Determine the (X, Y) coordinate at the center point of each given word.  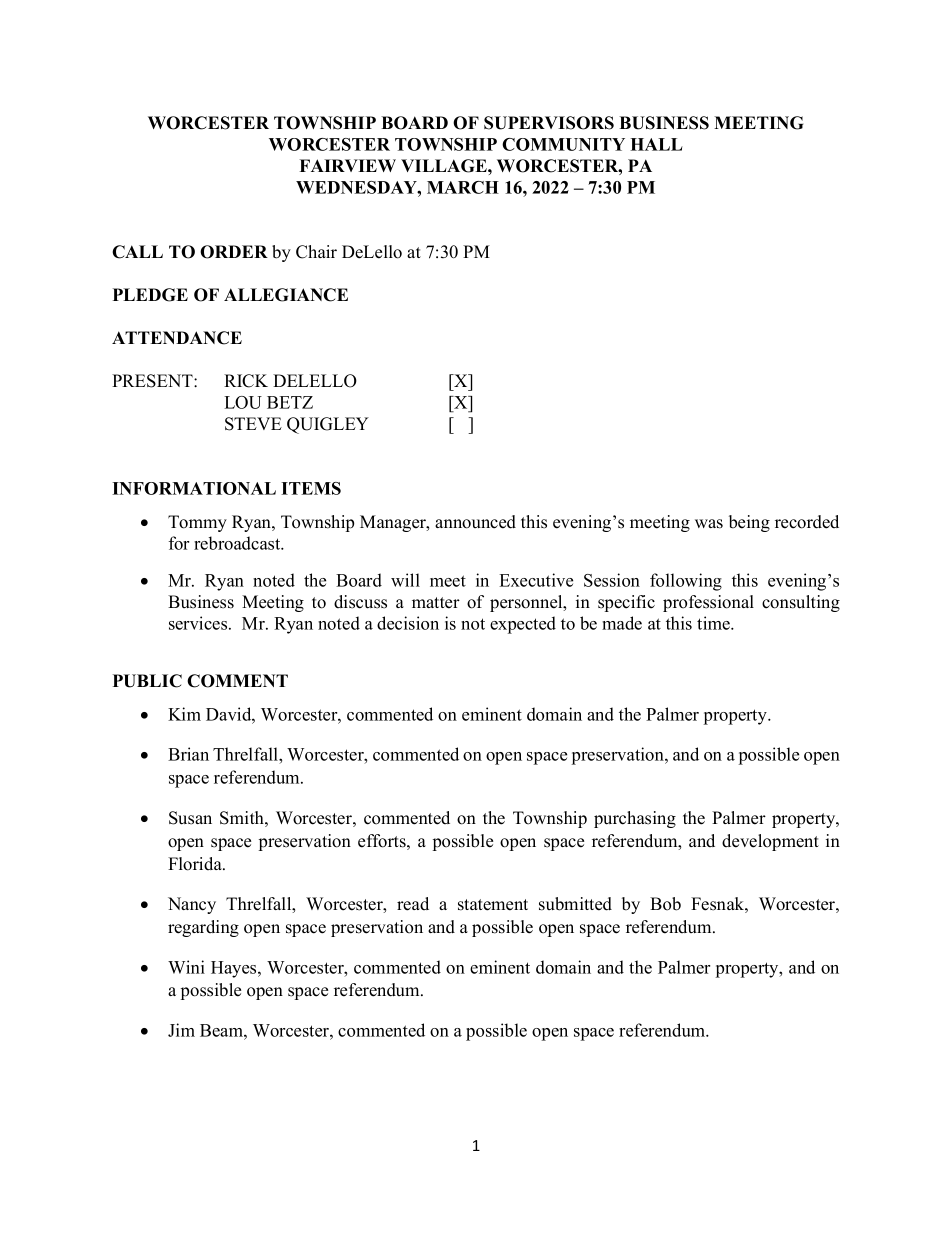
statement (493, 905)
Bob (665, 904)
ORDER (234, 252)
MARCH (463, 187)
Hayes (235, 969)
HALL (656, 144)
